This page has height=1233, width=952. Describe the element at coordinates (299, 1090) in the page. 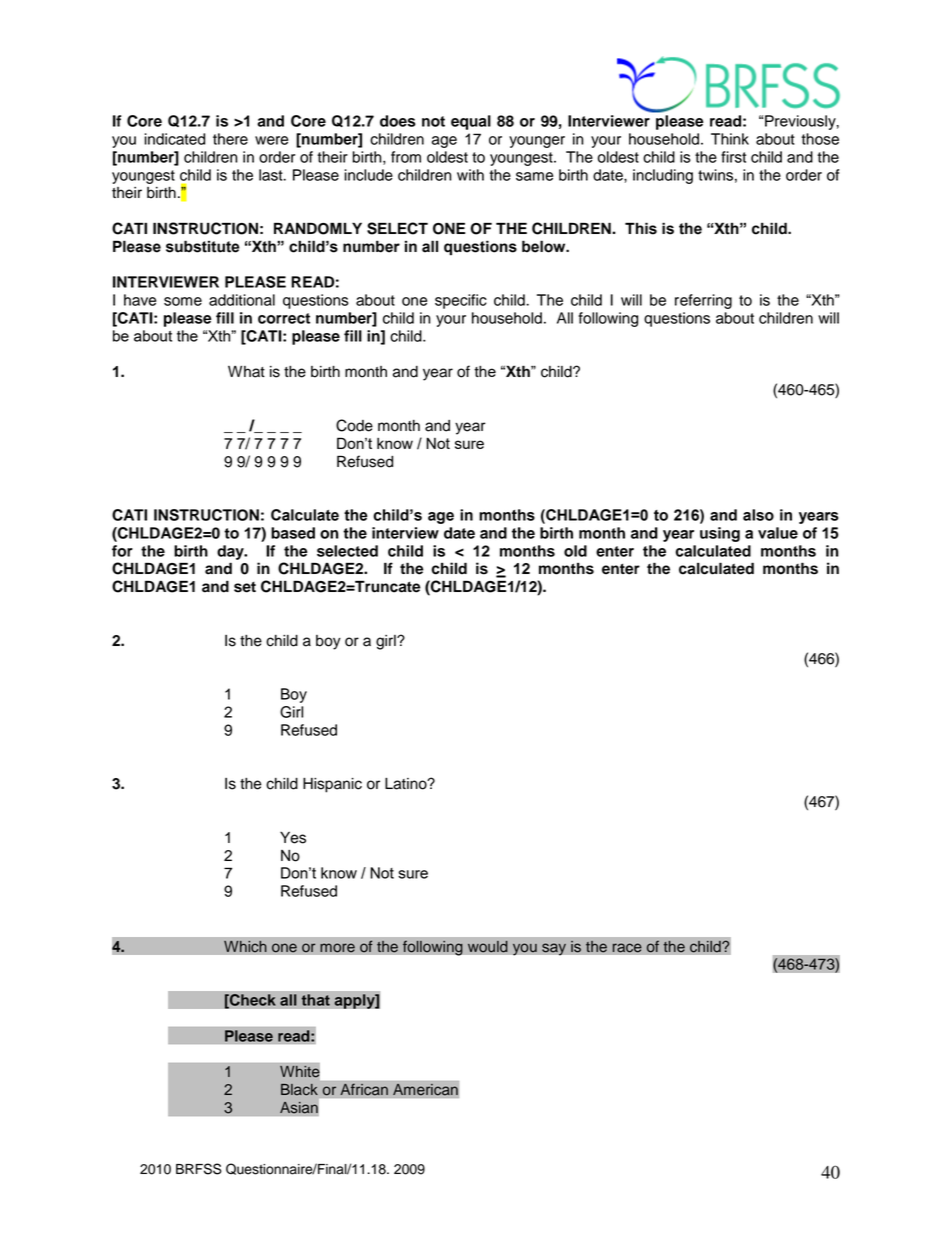

I see `Black` at that location.
